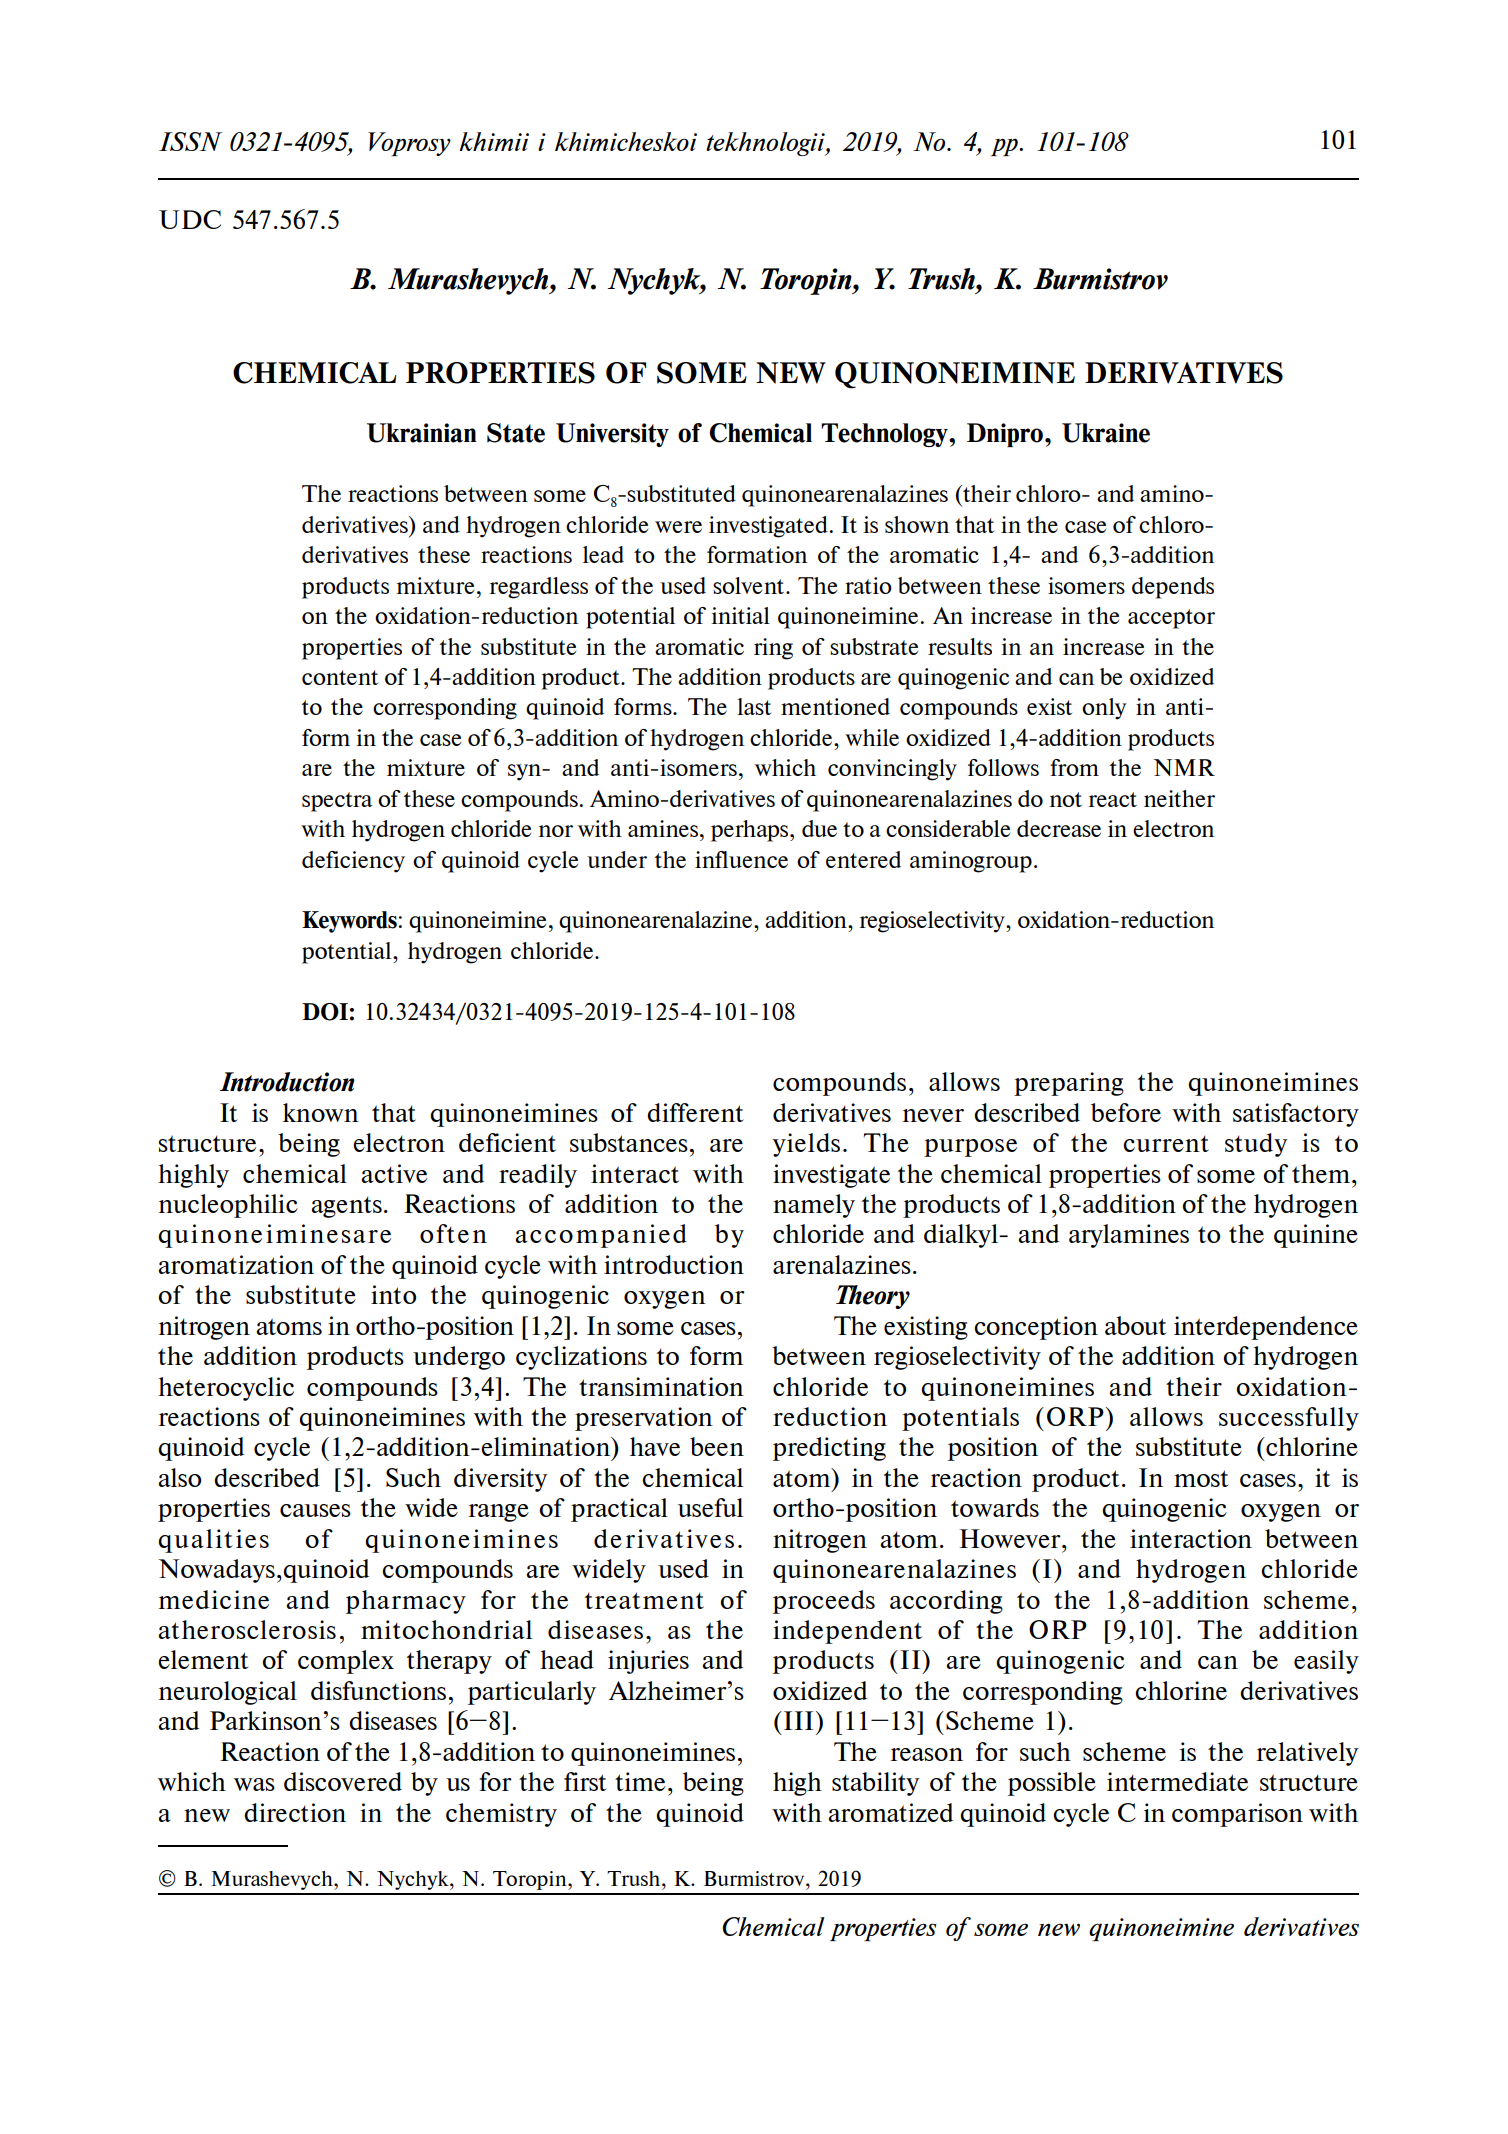 This image has height=2134, width=1508. Describe the element at coordinates (612, 435) in the image. I see `University` at that location.
